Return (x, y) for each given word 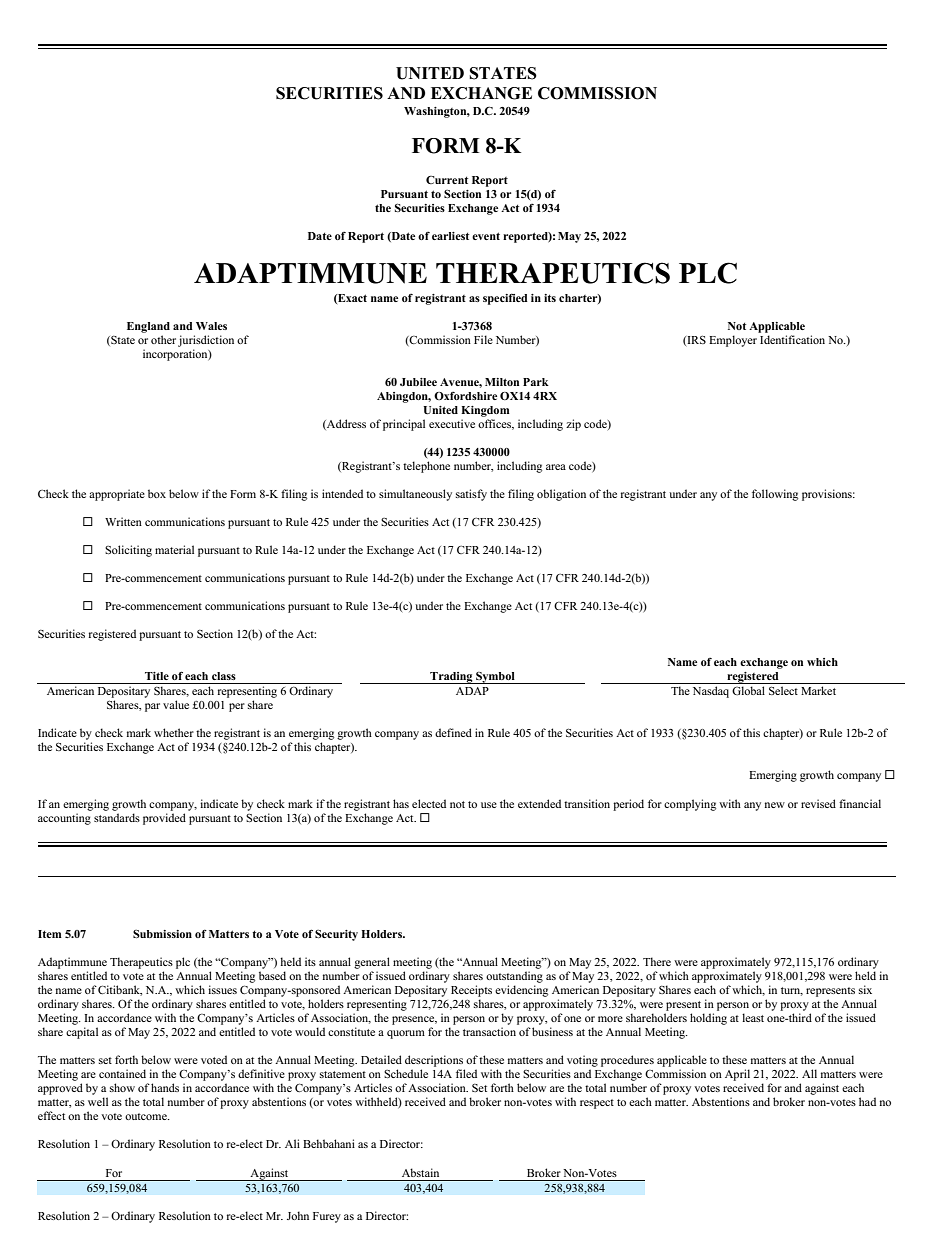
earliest (450, 236)
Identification (792, 339)
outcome (147, 1116)
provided (164, 819)
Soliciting (128, 551)
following (775, 495)
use (489, 805)
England (148, 327)
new (775, 805)
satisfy (471, 495)
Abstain (420, 1172)
